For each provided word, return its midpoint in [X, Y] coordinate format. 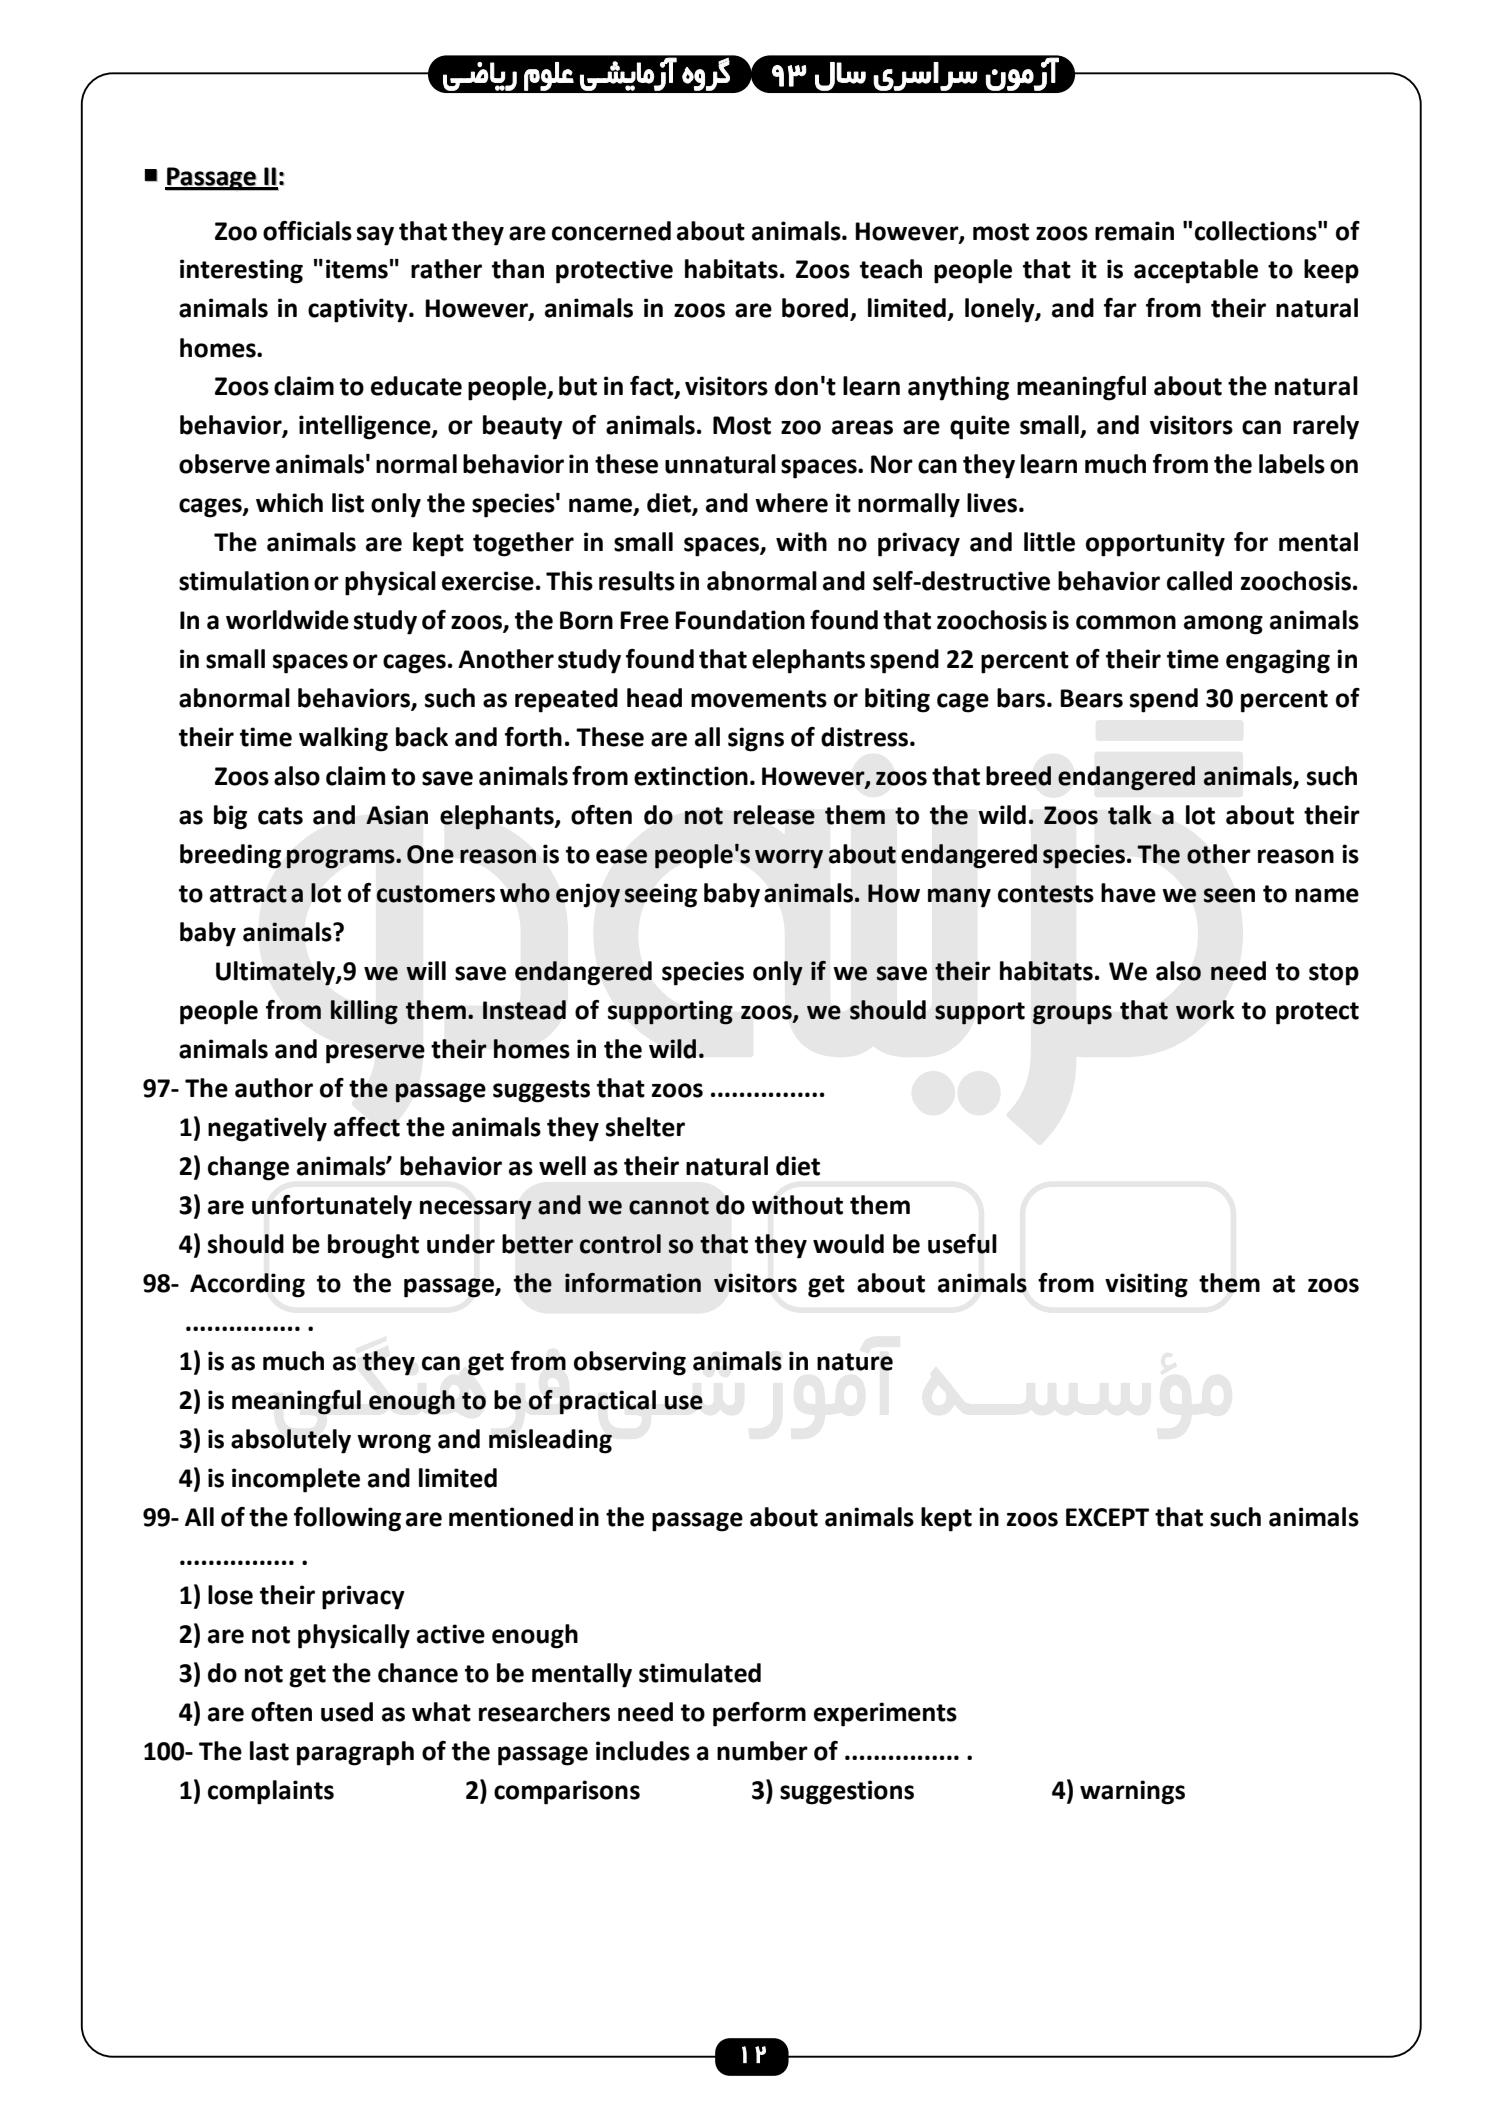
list [348, 503]
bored [816, 309]
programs [342, 859]
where [791, 503]
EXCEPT [1107, 1517]
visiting [1146, 1285]
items [357, 269]
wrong [394, 1444]
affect [367, 1127]
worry [789, 859]
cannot [669, 1206]
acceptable [1196, 271]
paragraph [355, 1753]
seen [1229, 895]
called [1199, 581]
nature [855, 1362]
